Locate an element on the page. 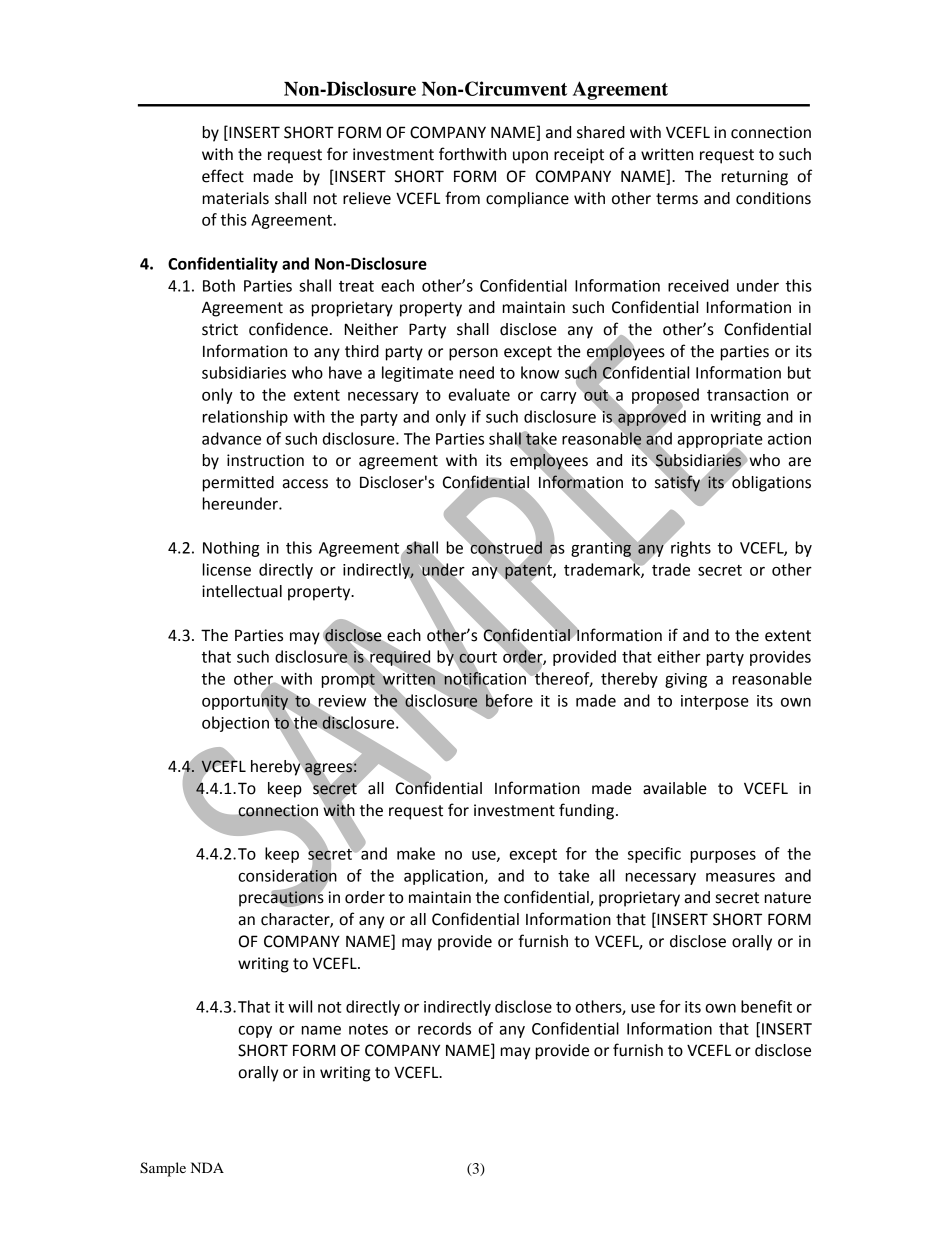 This document has width=952, height=1233. effect is located at coordinates (223, 176).
